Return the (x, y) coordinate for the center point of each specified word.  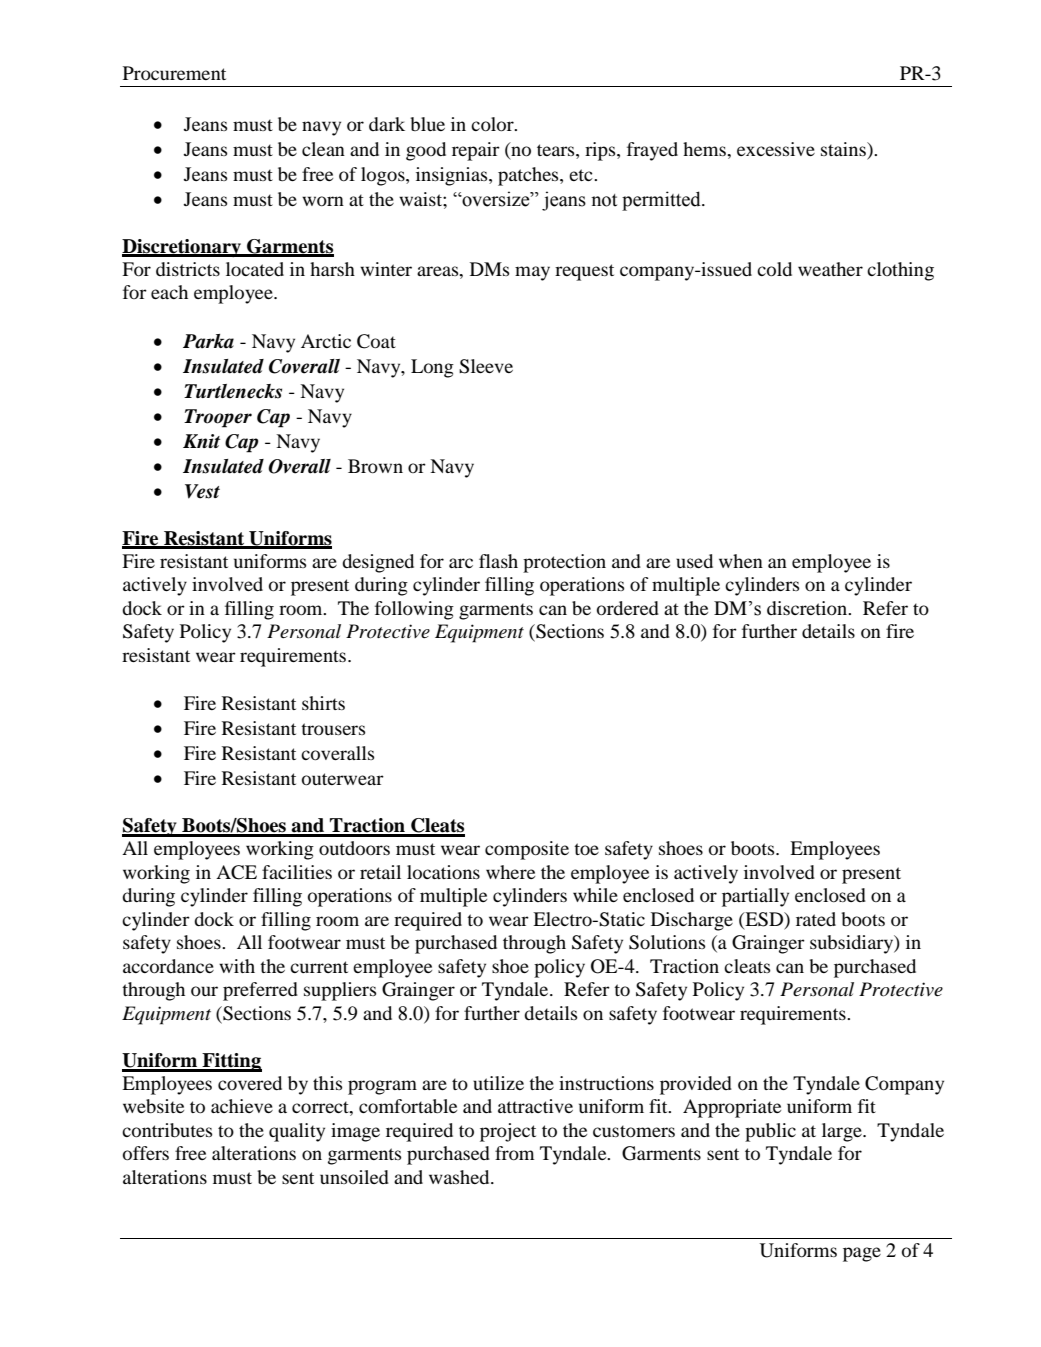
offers (146, 1153)
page (862, 1254)
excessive (776, 149)
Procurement (174, 73)
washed (460, 1177)
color (493, 124)
